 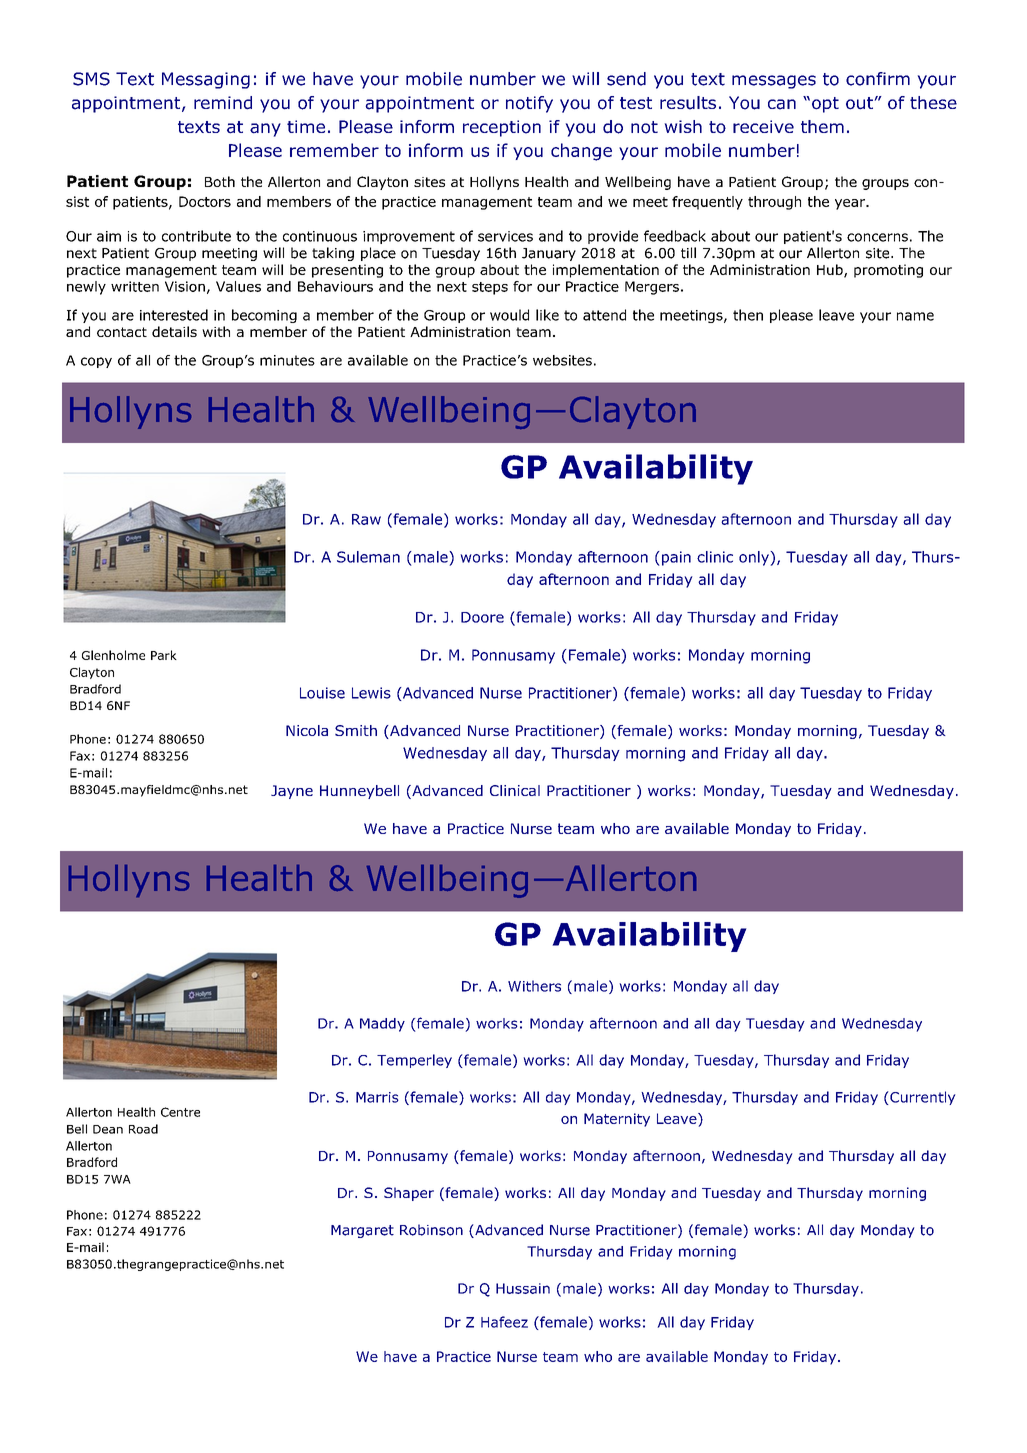 I want to click on pain, so click(x=675, y=558).
